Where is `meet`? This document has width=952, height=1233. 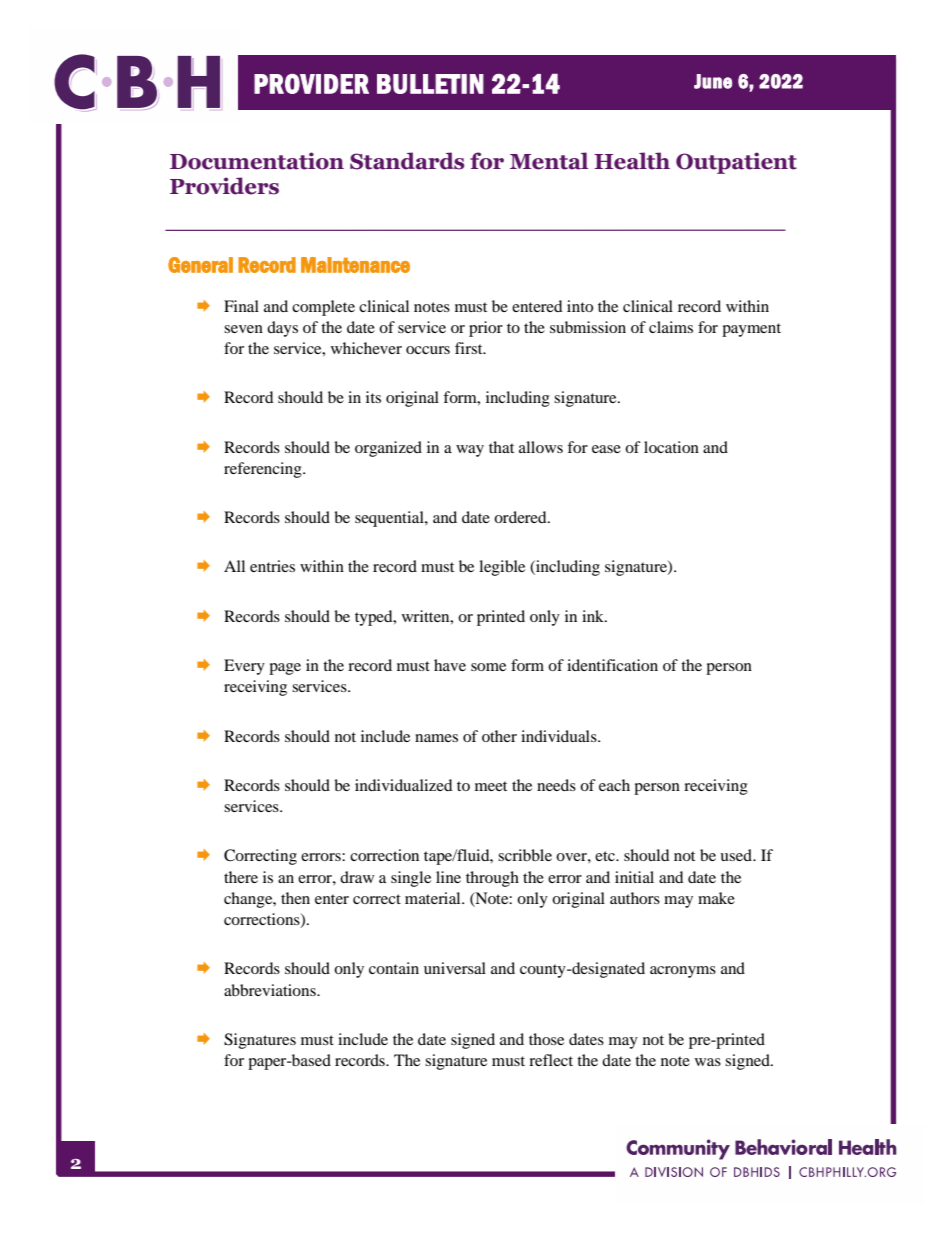
meet is located at coordinates (491, 786).
